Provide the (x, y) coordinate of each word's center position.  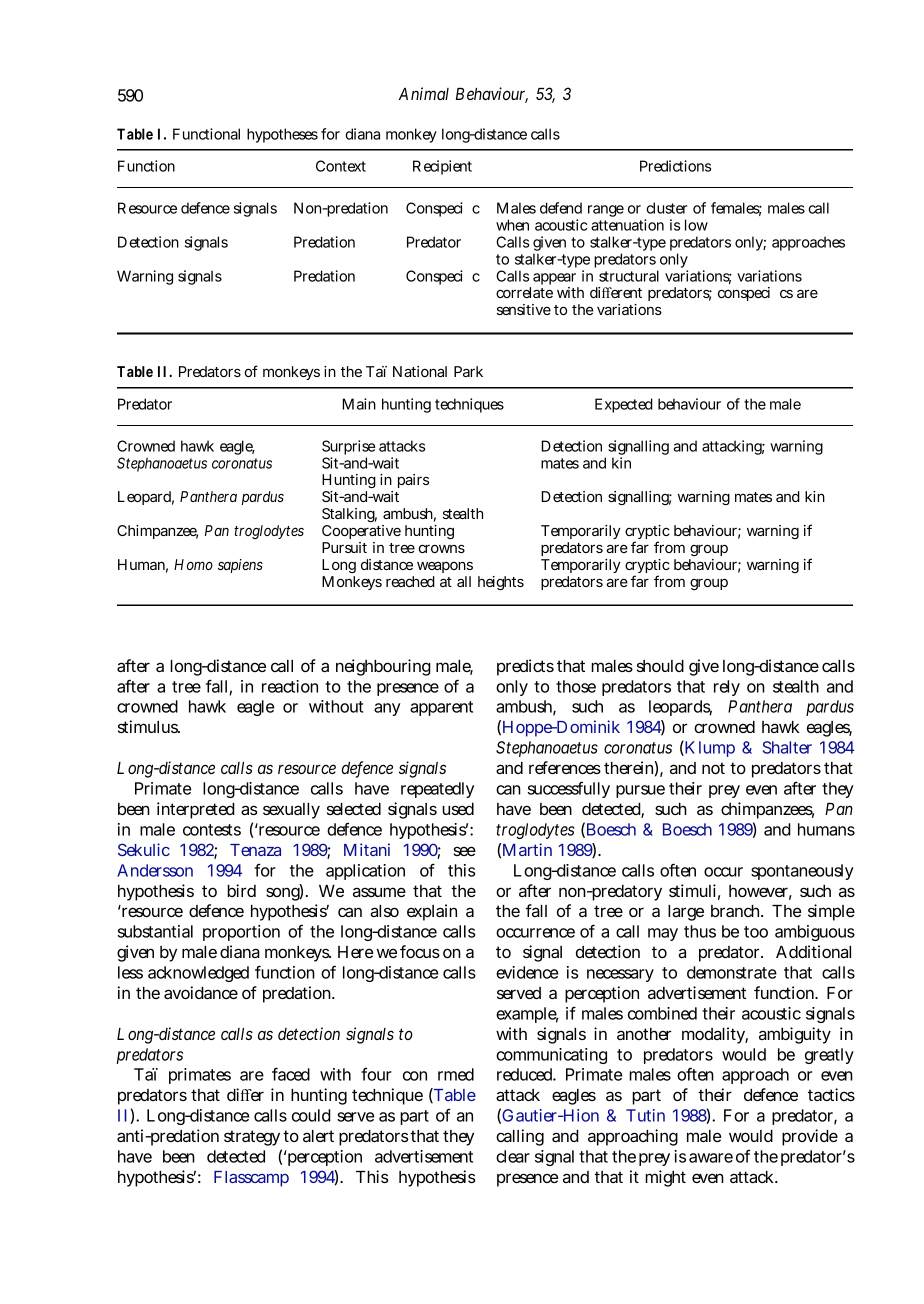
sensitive (524, 309)
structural (629, 276)
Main (359, 404)
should (660, 666)
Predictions (675, 166)
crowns (441, 549)
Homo (193, 564)
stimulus (149, 726)
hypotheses (282, 135)
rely (727, 688)
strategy (252, 1138)
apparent (441, 708)
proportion (241, 933)
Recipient (442, 167)
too (756, 932)
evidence (527, 972)
